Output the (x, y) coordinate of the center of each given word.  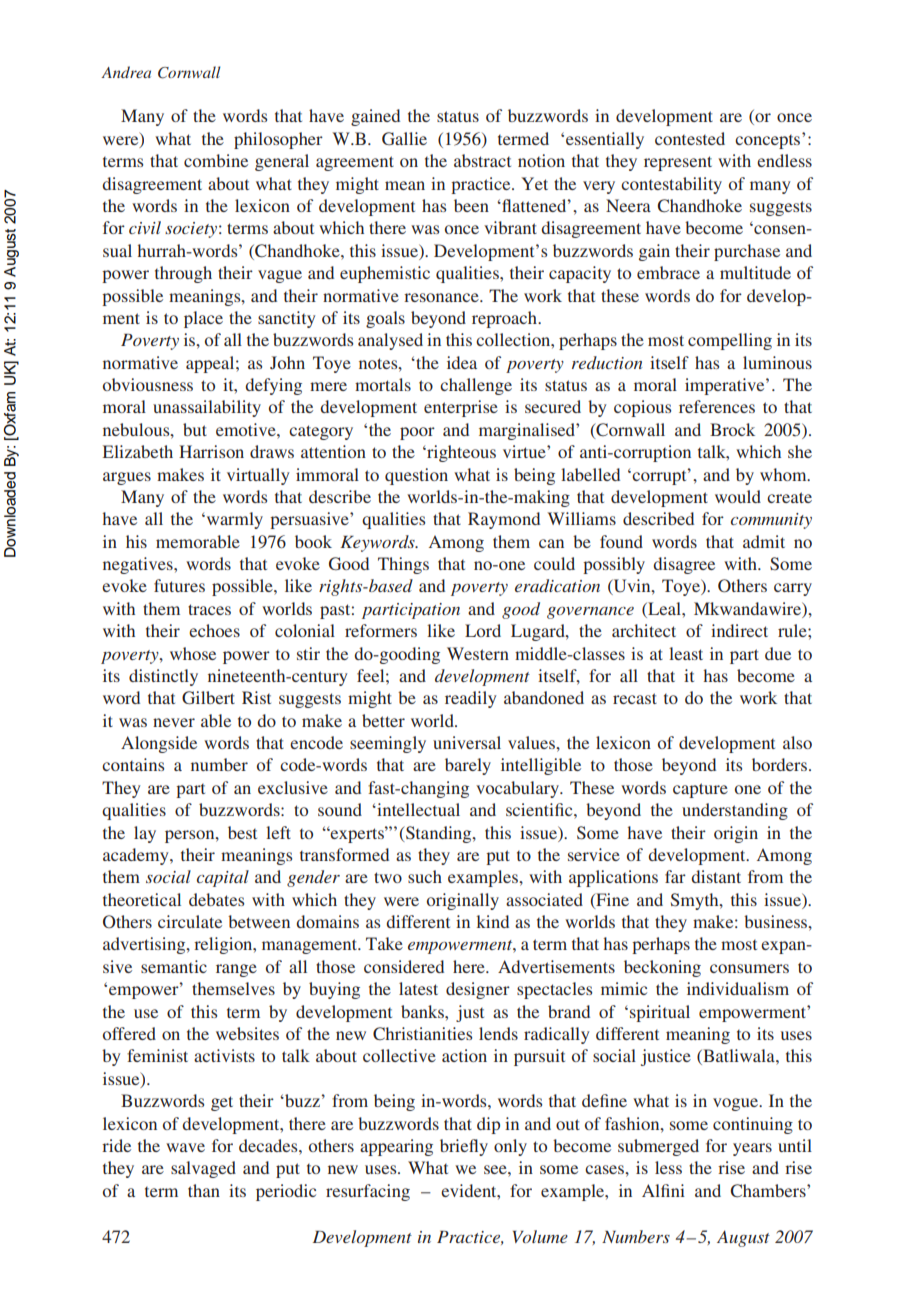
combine (216, 160)
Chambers (769, 1191)
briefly (464, 1147)
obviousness (148, 384)
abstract (482, 160)
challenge (476, 386)
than (204, 1190)
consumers (749, 968)
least (686, 653)
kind (492, 921)
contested (690, 138)
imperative (726, 386)
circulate (190, 921)
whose (193, 653)
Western (478, 653)
